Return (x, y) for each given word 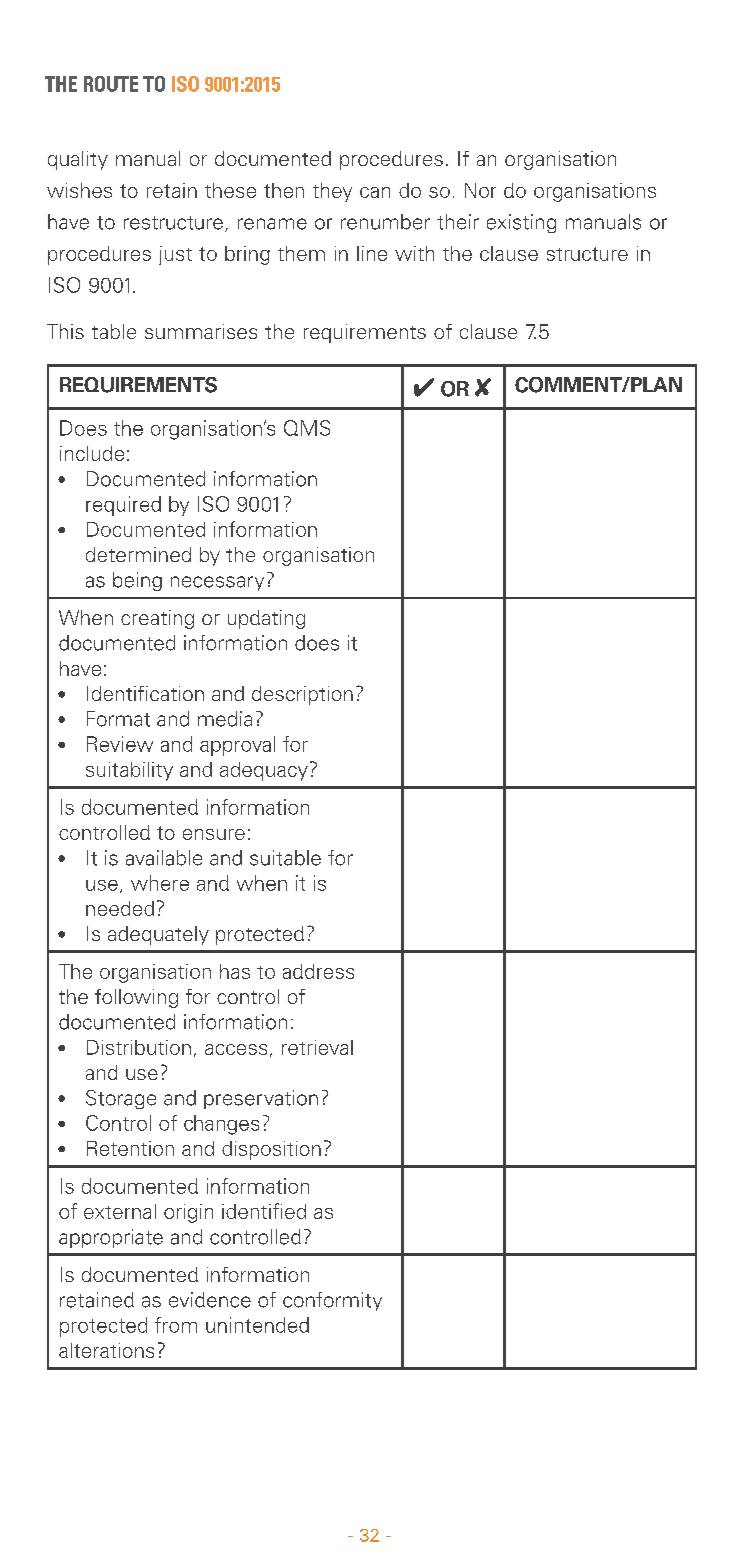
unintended (257, 1325)
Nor (480, 190)
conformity (332, 1301)
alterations (106, 1350)
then (284, 190)
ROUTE (111, 84)
